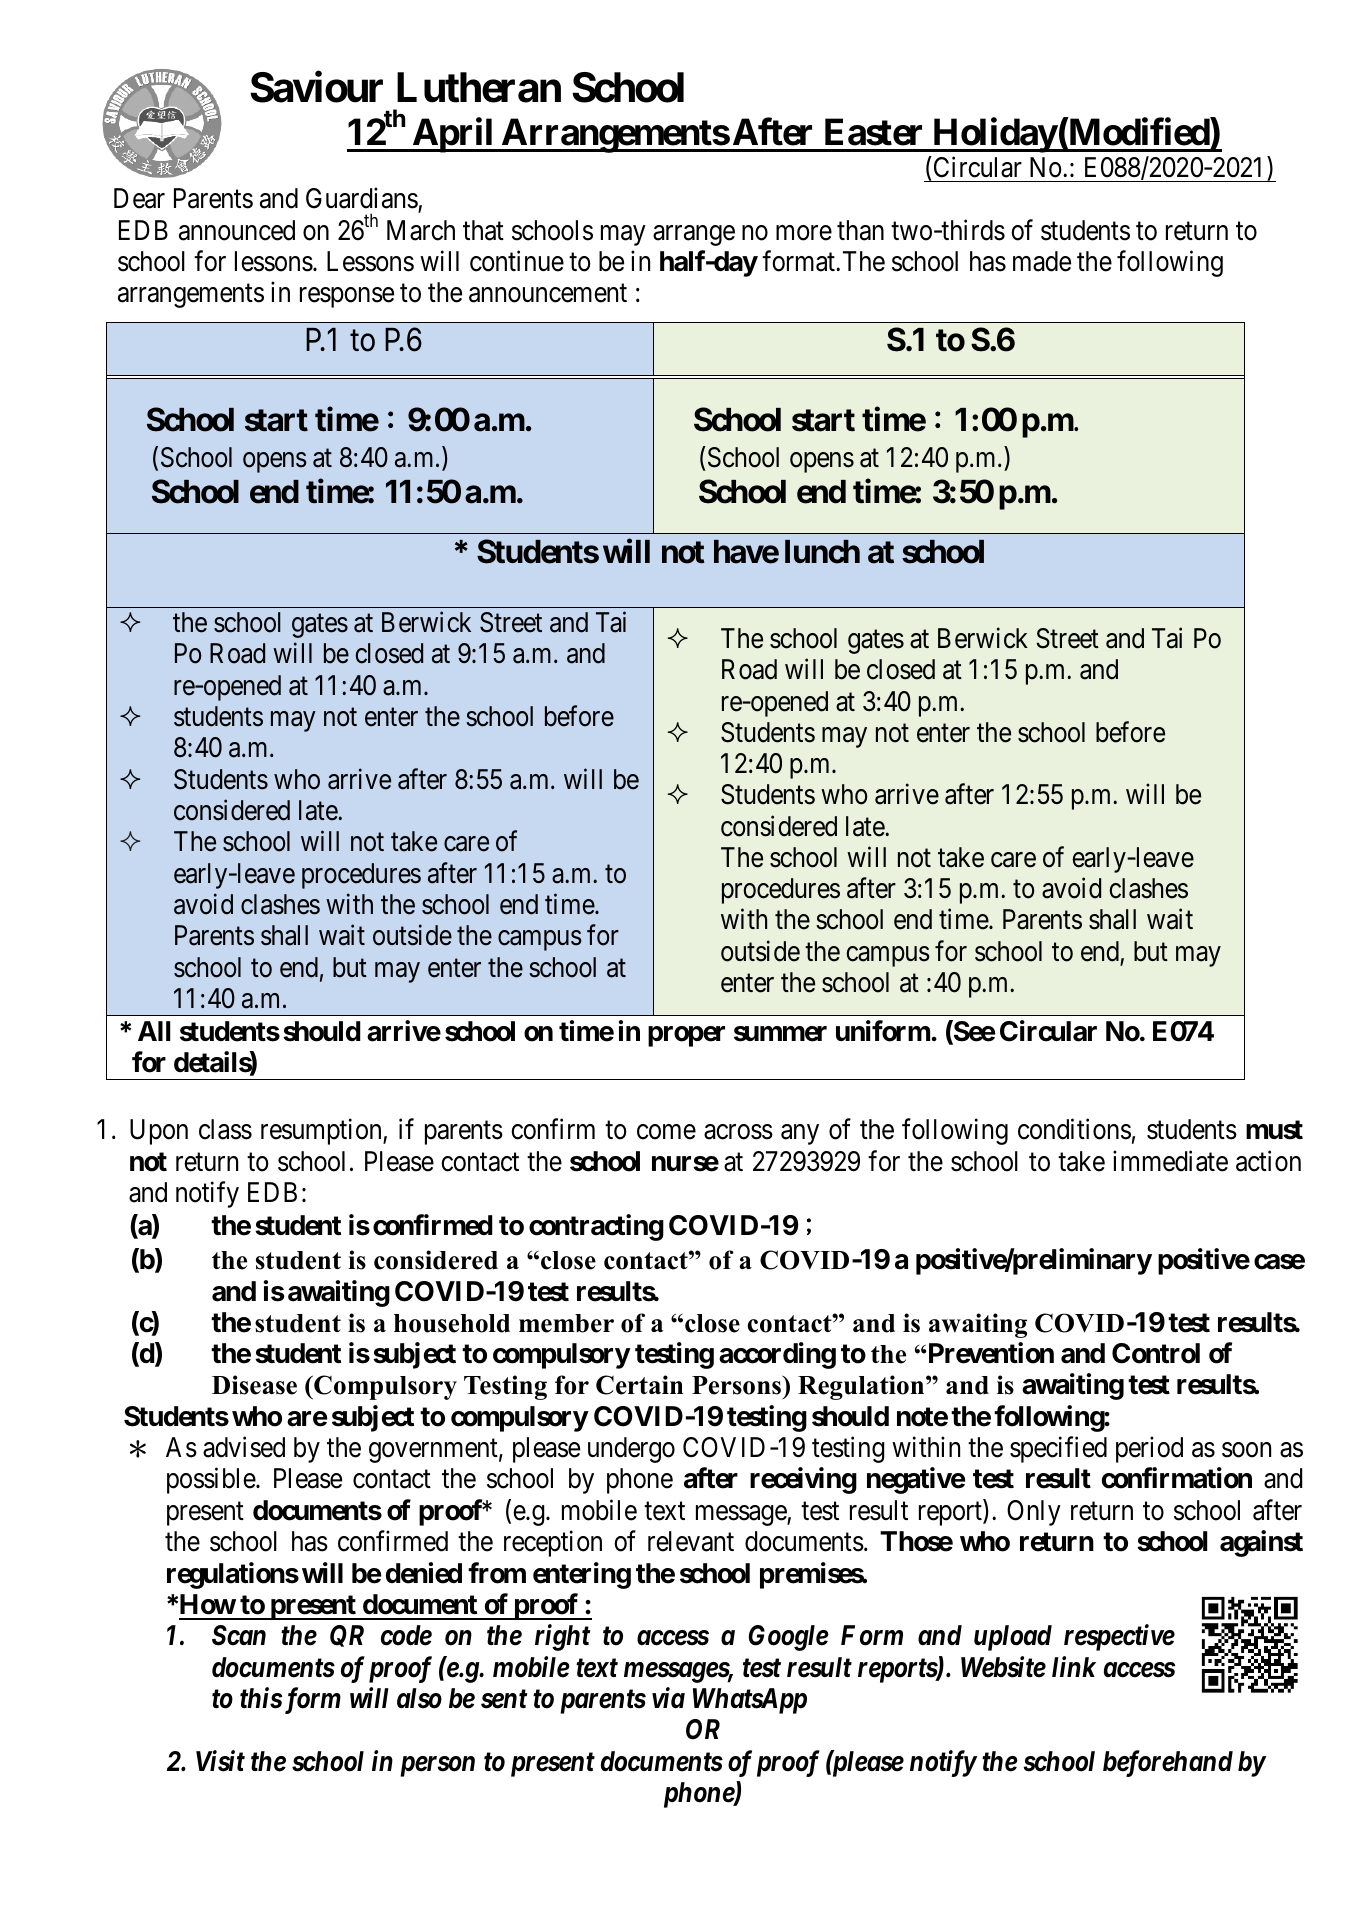  I want to click on Saviour, so click(316, 87).
